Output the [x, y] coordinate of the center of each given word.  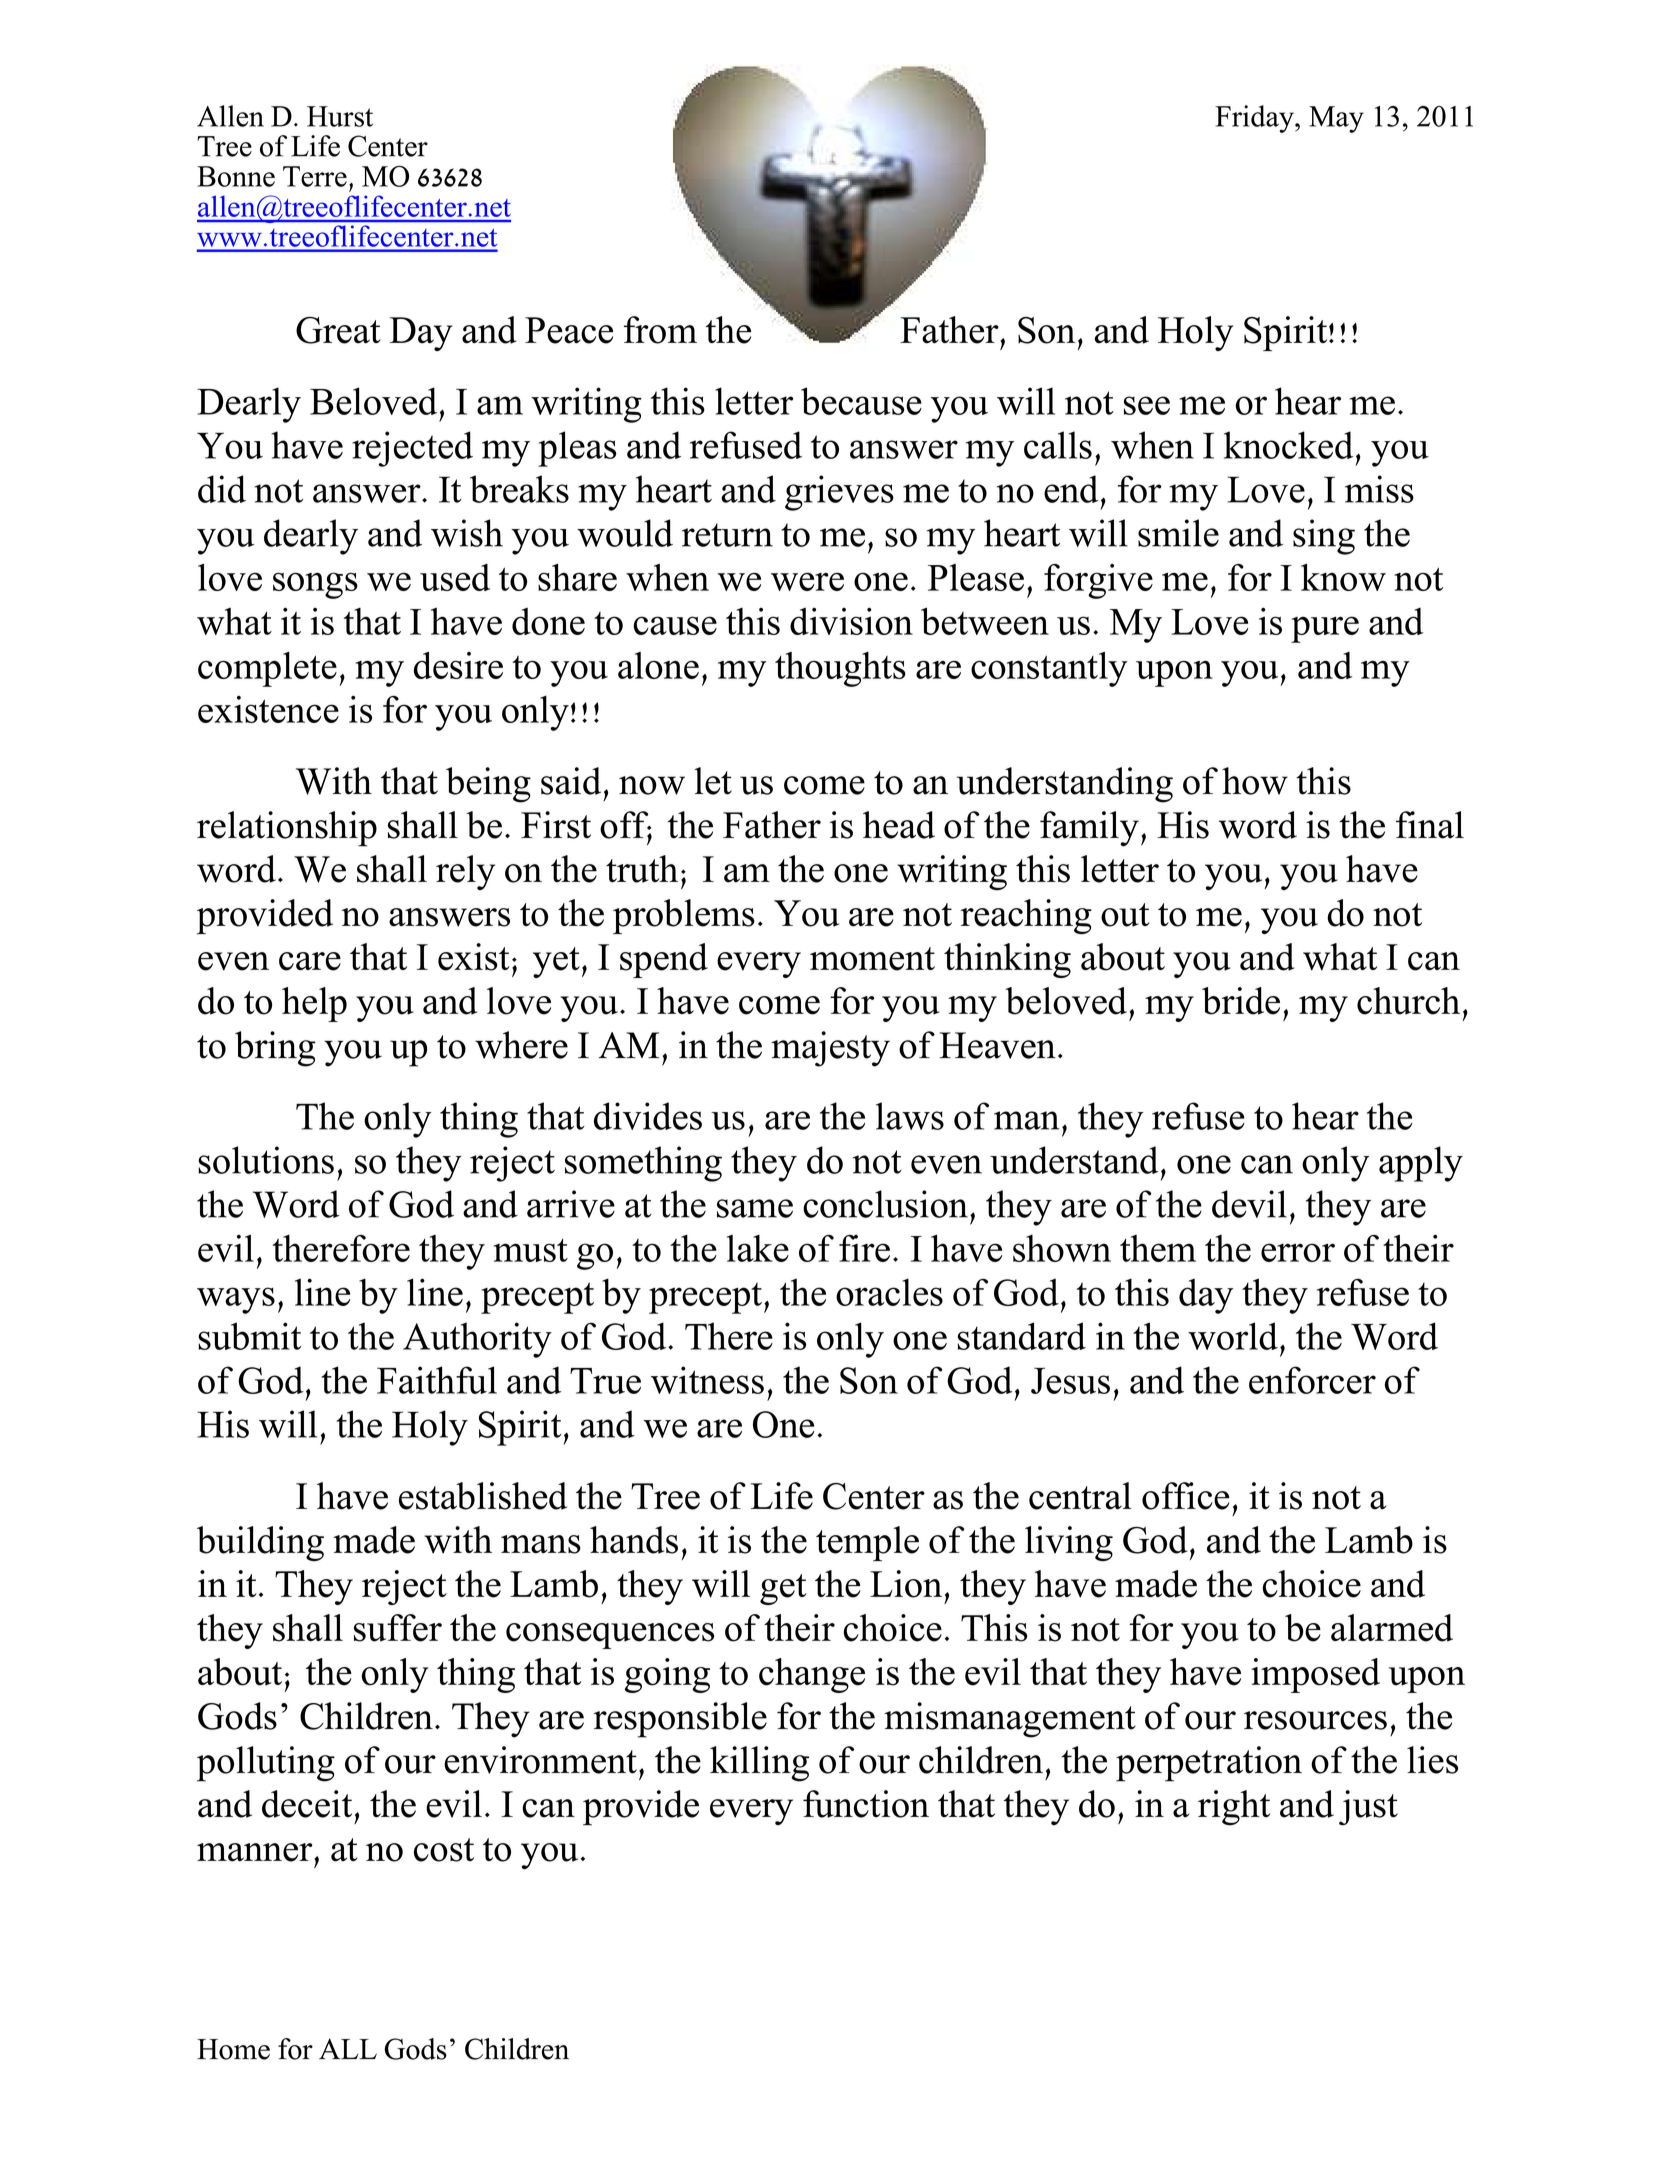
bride [1241, 1001]
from [660, 330]
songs [315, 585]
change [812, 1675]
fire [864, 1248]
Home [233, 2049]
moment [872, 959]
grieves [839, 493]
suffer [398, 1628]
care [310, 961]
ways [236, 1300]
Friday [1255, 119]
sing [1324, 537]
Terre [315, 176]
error [1298, 1252]
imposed [1315, 1675]
